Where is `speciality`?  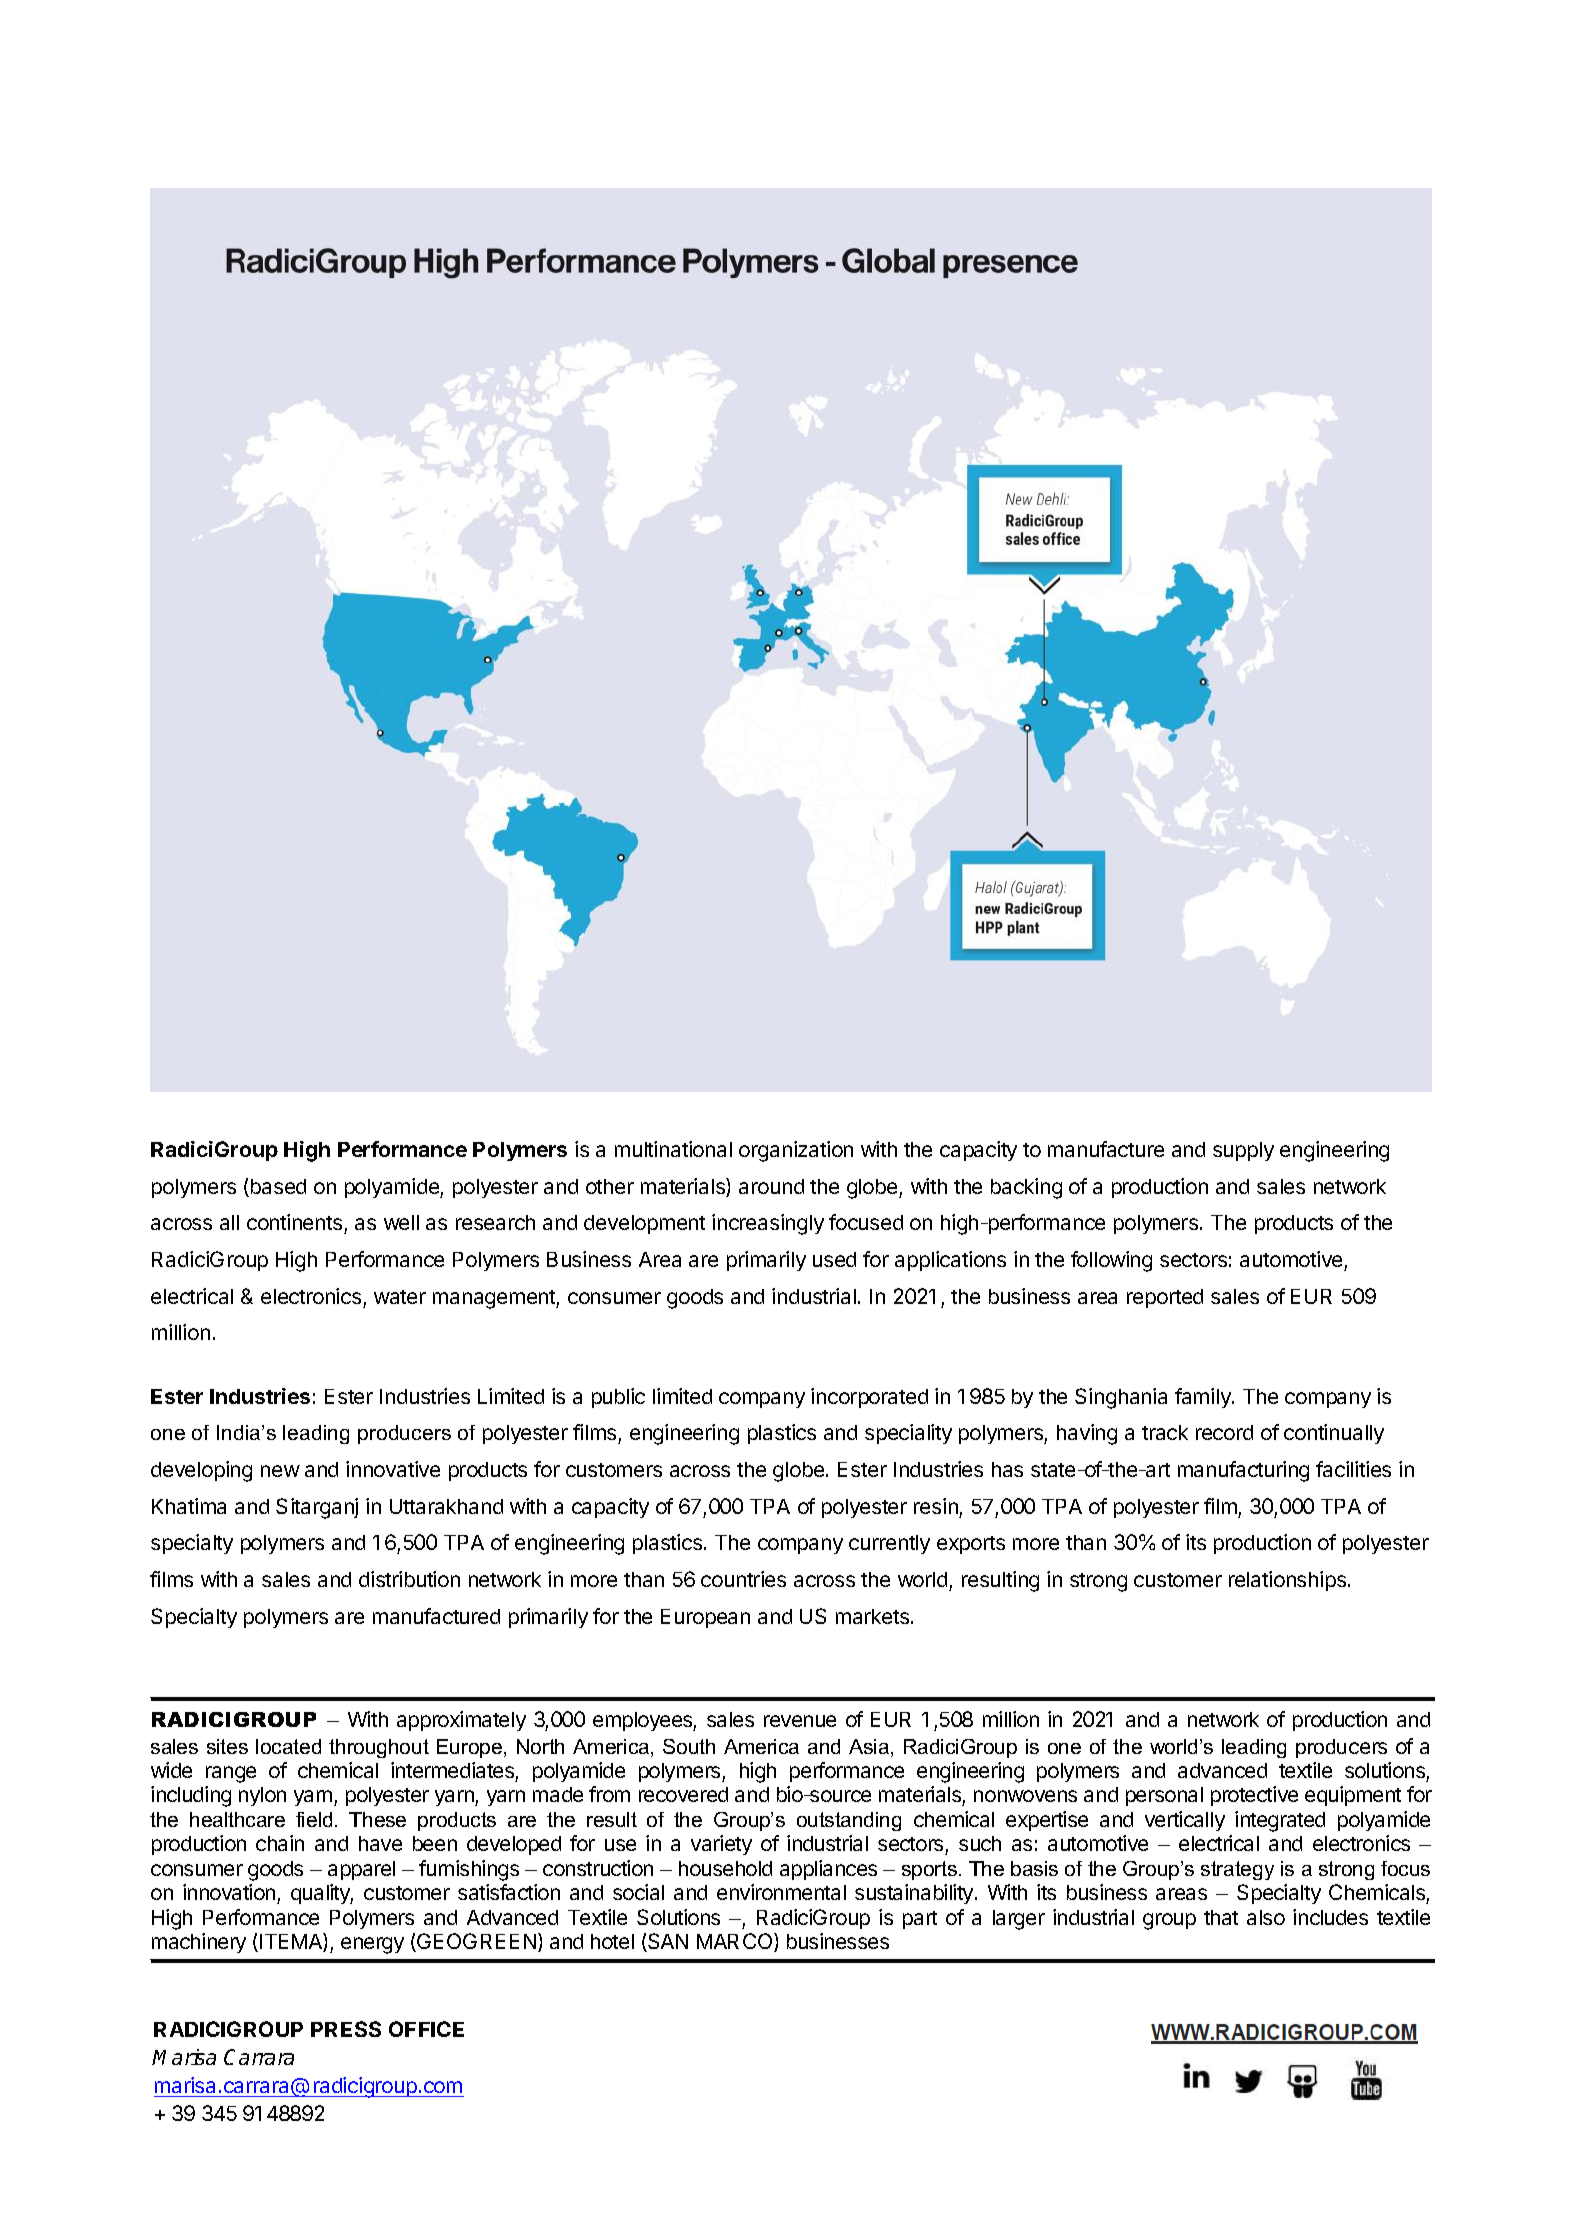 speciality is located at coordinates (908, 1434).
